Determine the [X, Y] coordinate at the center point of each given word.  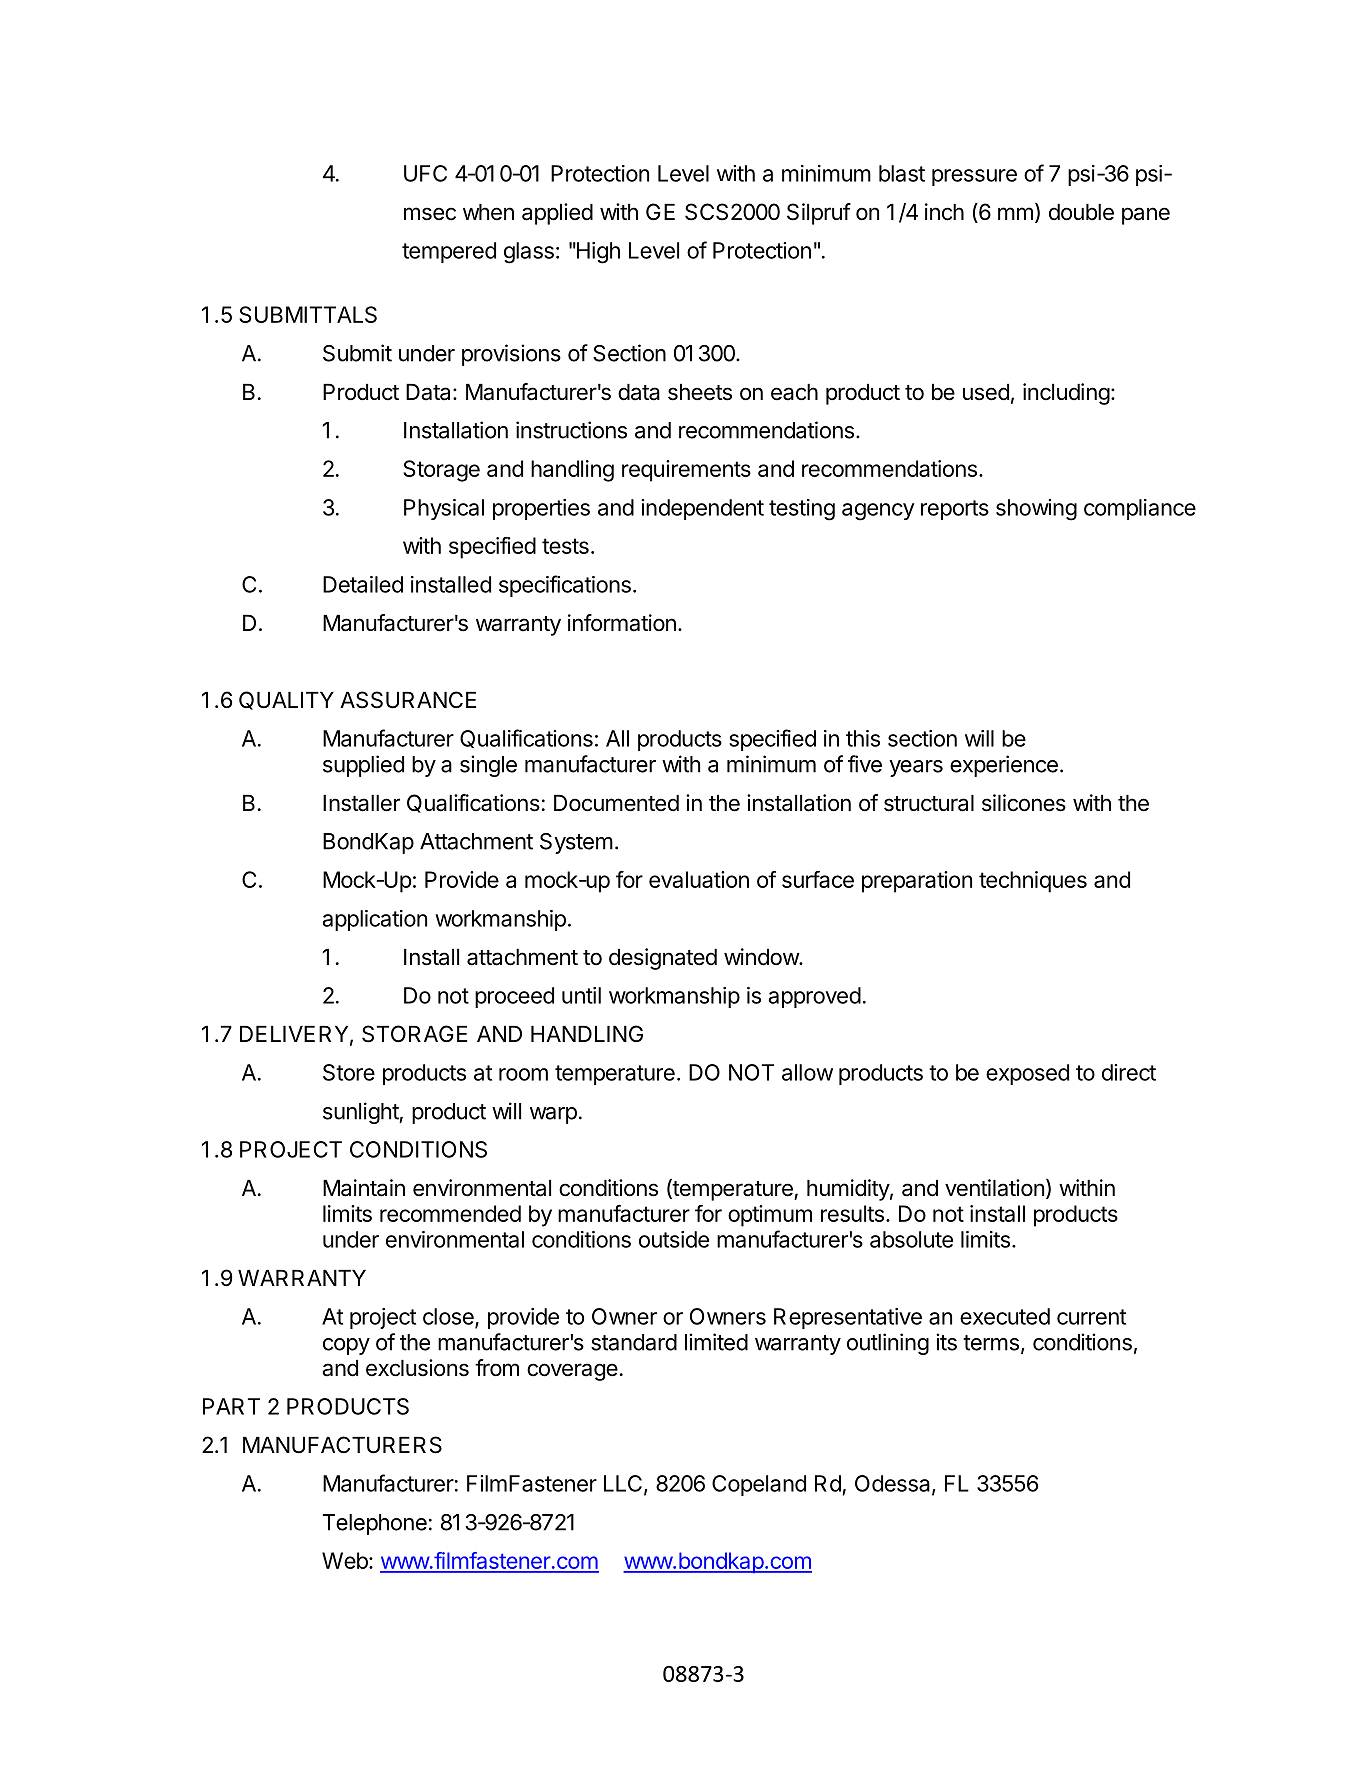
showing [1036, 510]
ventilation [994, 1188]
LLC [623, 1483]
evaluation [699, 879]
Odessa [894, 1484]
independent [702, 509]
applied [557, 214]
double [1081, 212]
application [375, 920]
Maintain [364, 1188]
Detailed [363, 584]
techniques [1033, 882]
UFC [425, 173]
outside [674, 1239]
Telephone [375, 1524]
